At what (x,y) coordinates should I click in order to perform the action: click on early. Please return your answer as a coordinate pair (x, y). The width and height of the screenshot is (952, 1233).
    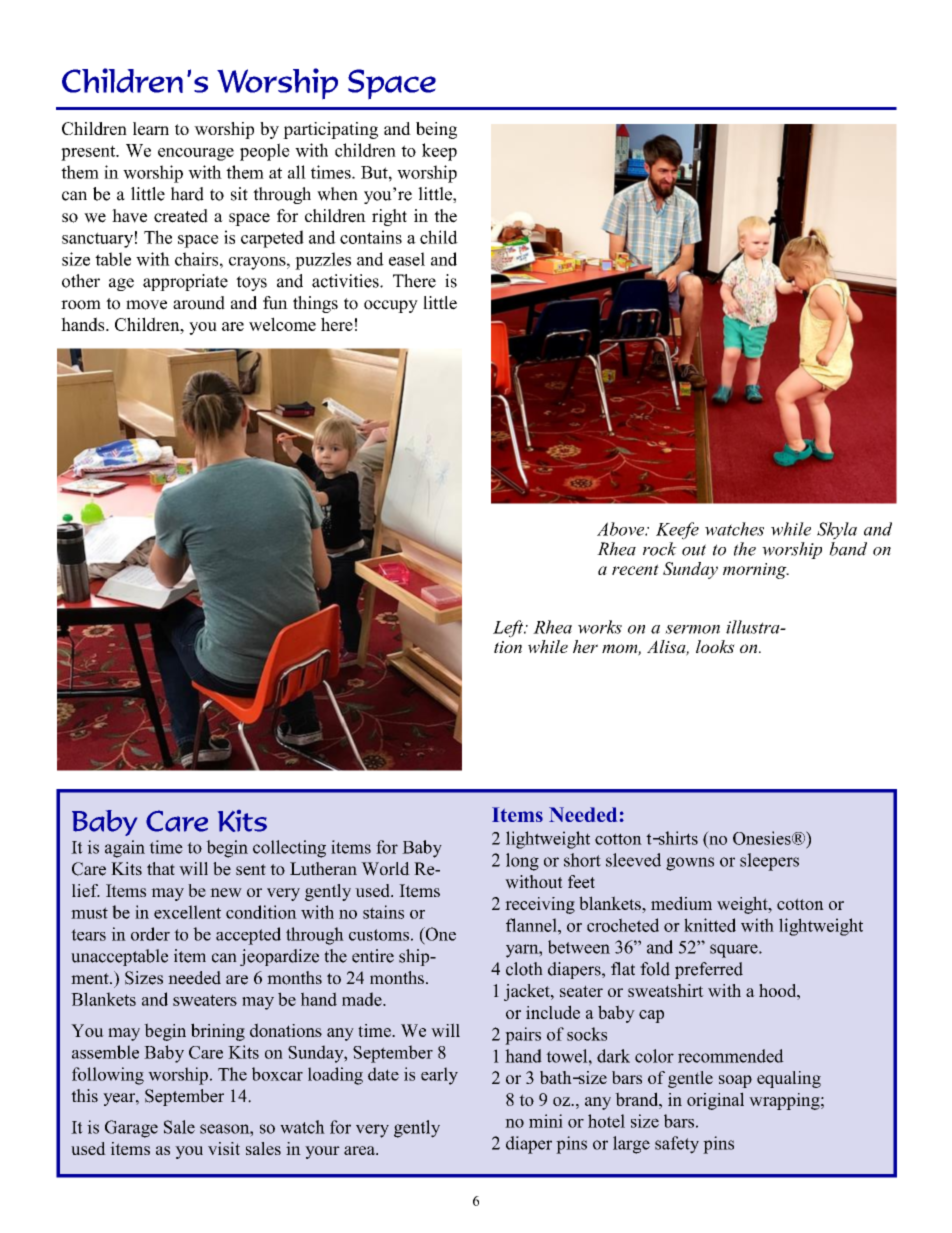
    Looking at the image, I should click on (439, 1076).
